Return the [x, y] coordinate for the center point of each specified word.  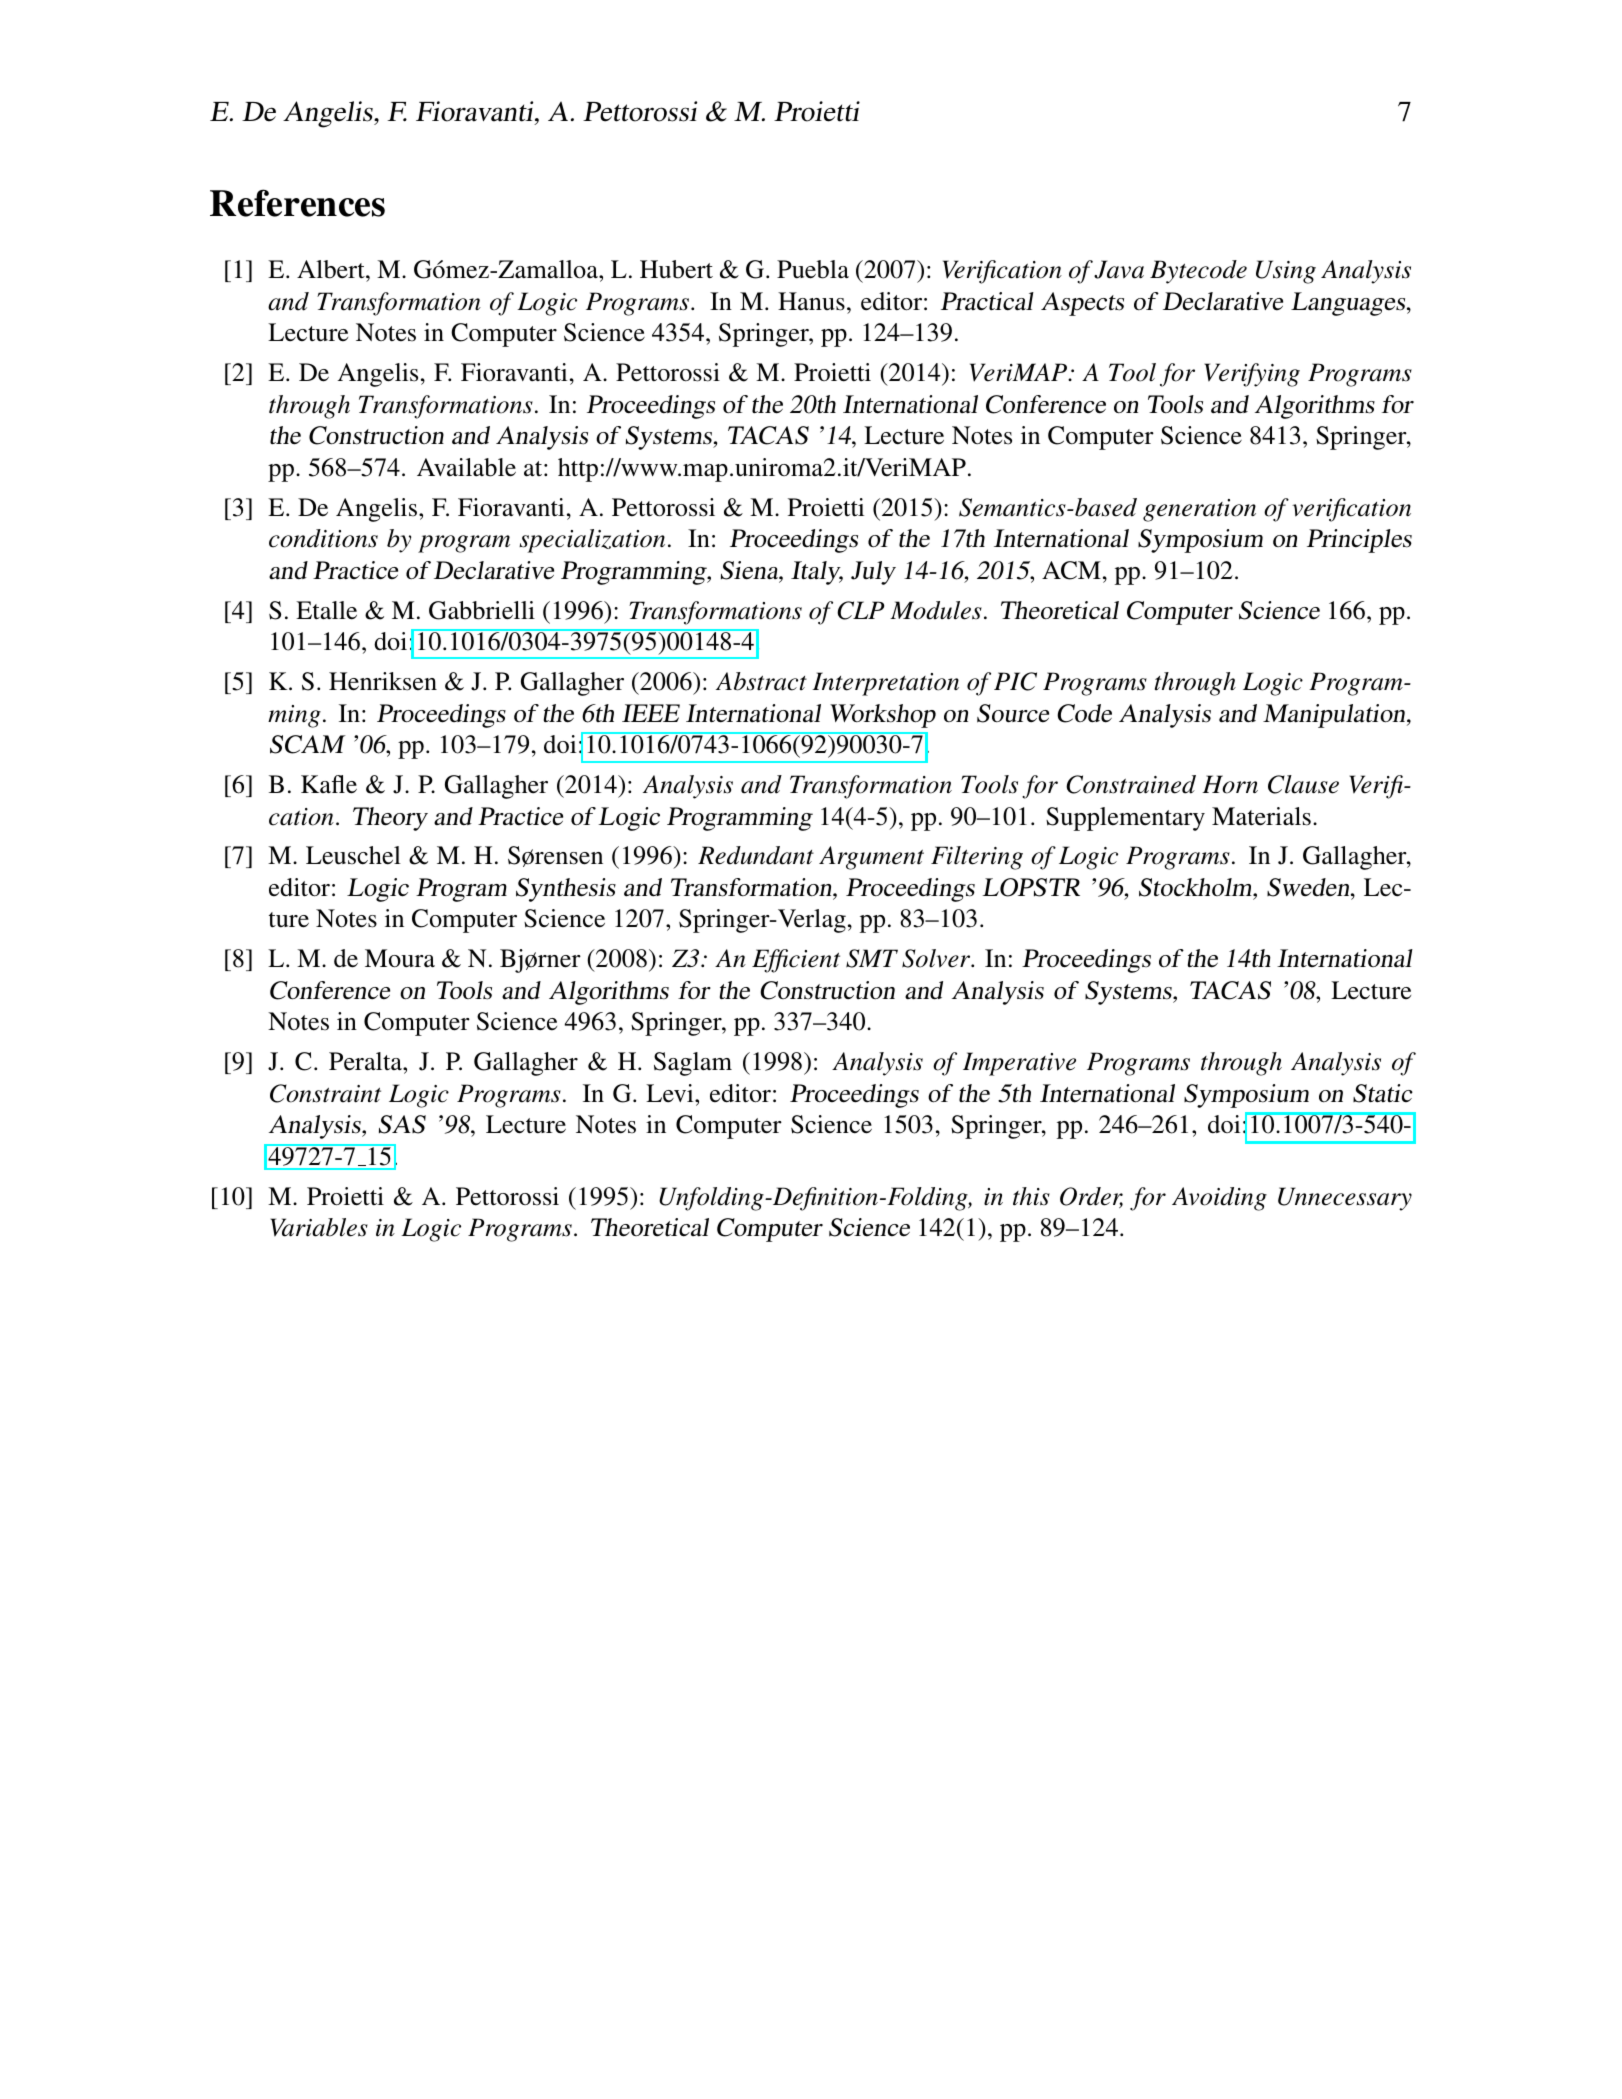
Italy [817, 573]
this [1031, 1196]
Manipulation [1335, 716]
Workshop [883, 716]
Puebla [813, 269]
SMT [872, 958]
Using [1286, 272]
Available [466, 467]
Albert [332, 269]
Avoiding [1219, 1199]
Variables [319, 1227]
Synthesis [566, 890]
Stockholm [1196, 887]
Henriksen [383, 681]
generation [1199, 510]
